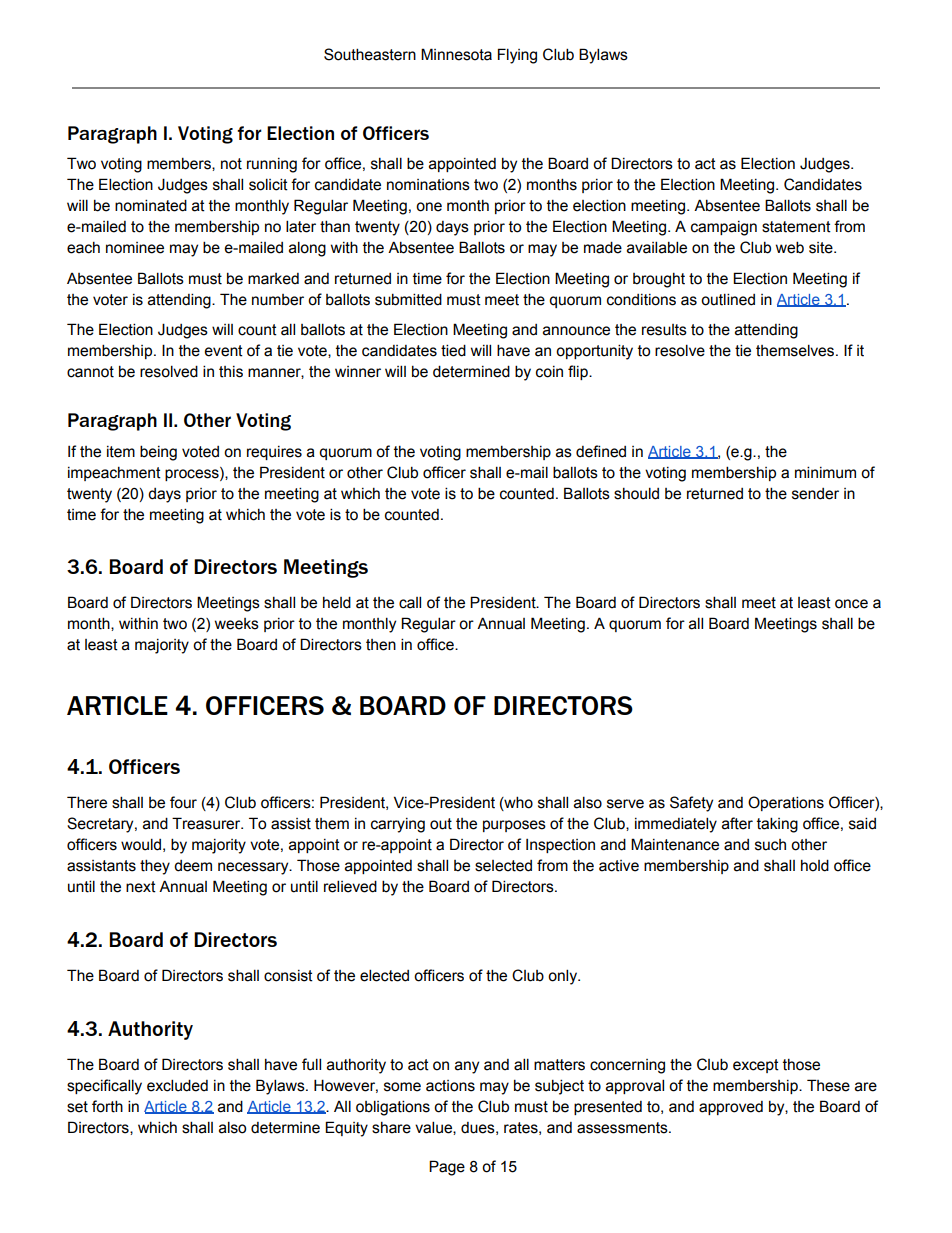 The height and width of the screenshot is (1233, 952). Describe the element at coordinates (183, 802) in the screenshot. I see `four` at that location.
